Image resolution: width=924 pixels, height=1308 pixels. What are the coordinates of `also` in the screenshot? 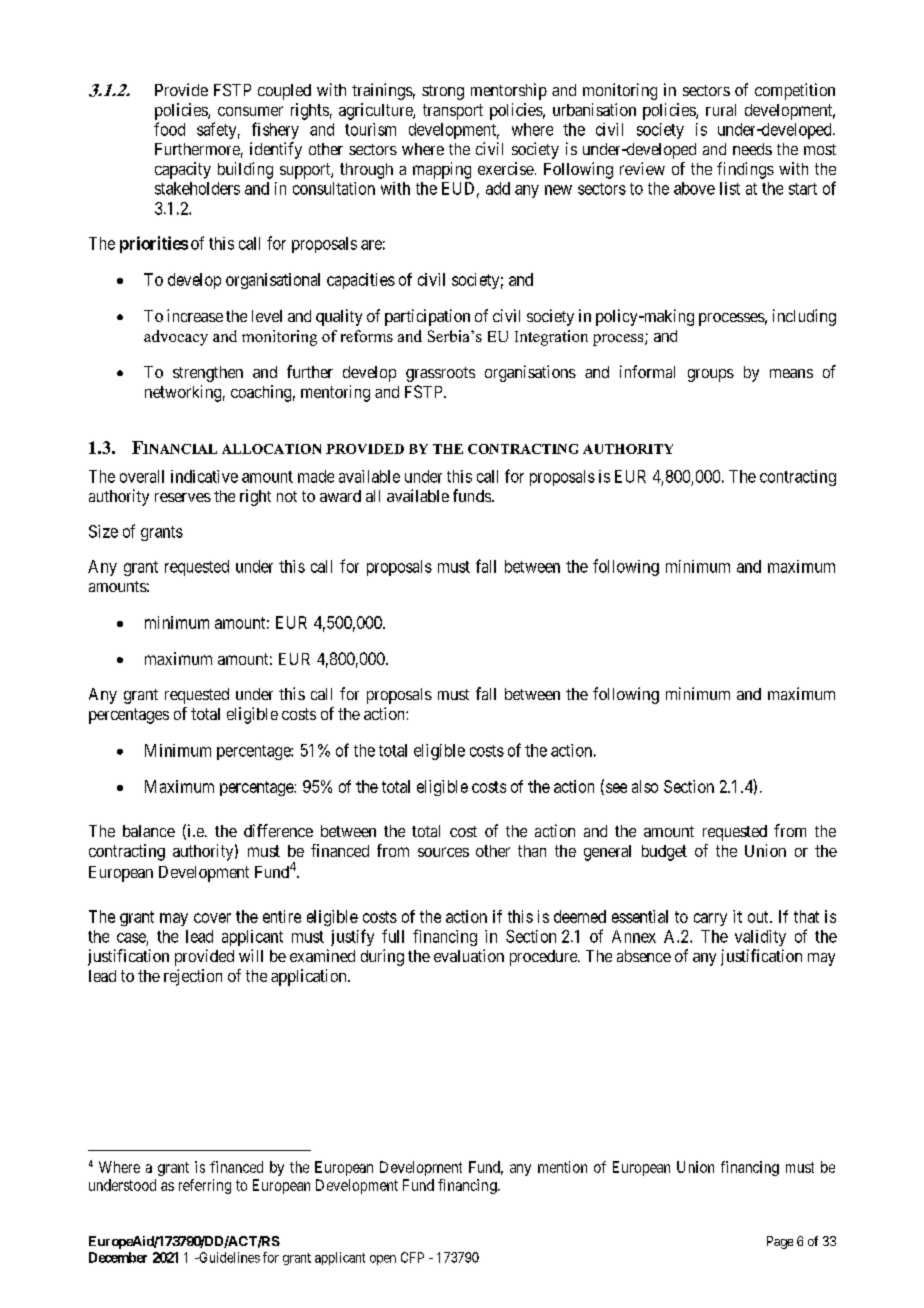 It's located at (645, 786).
